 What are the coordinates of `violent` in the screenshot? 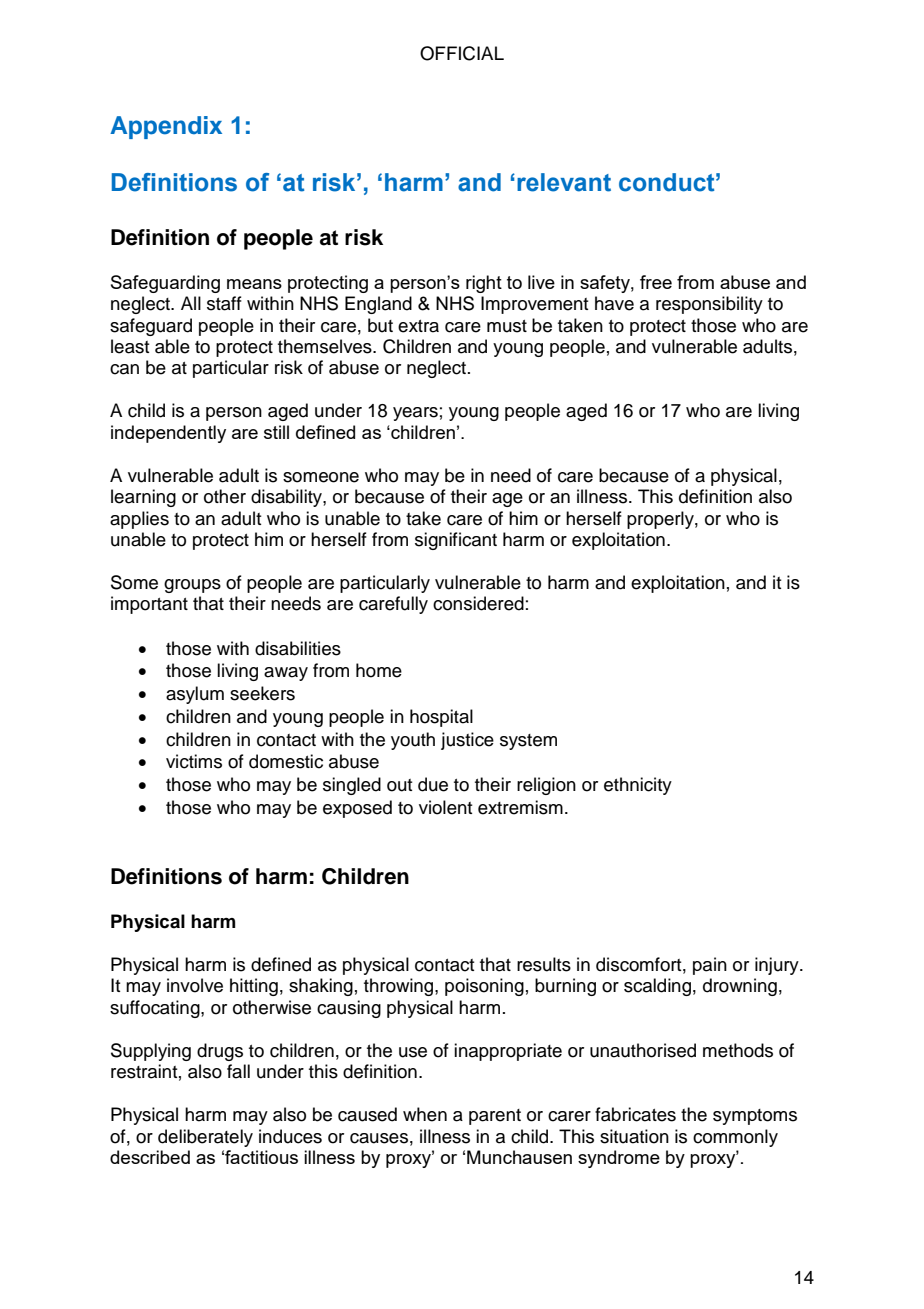 It's located at (446, 807).
